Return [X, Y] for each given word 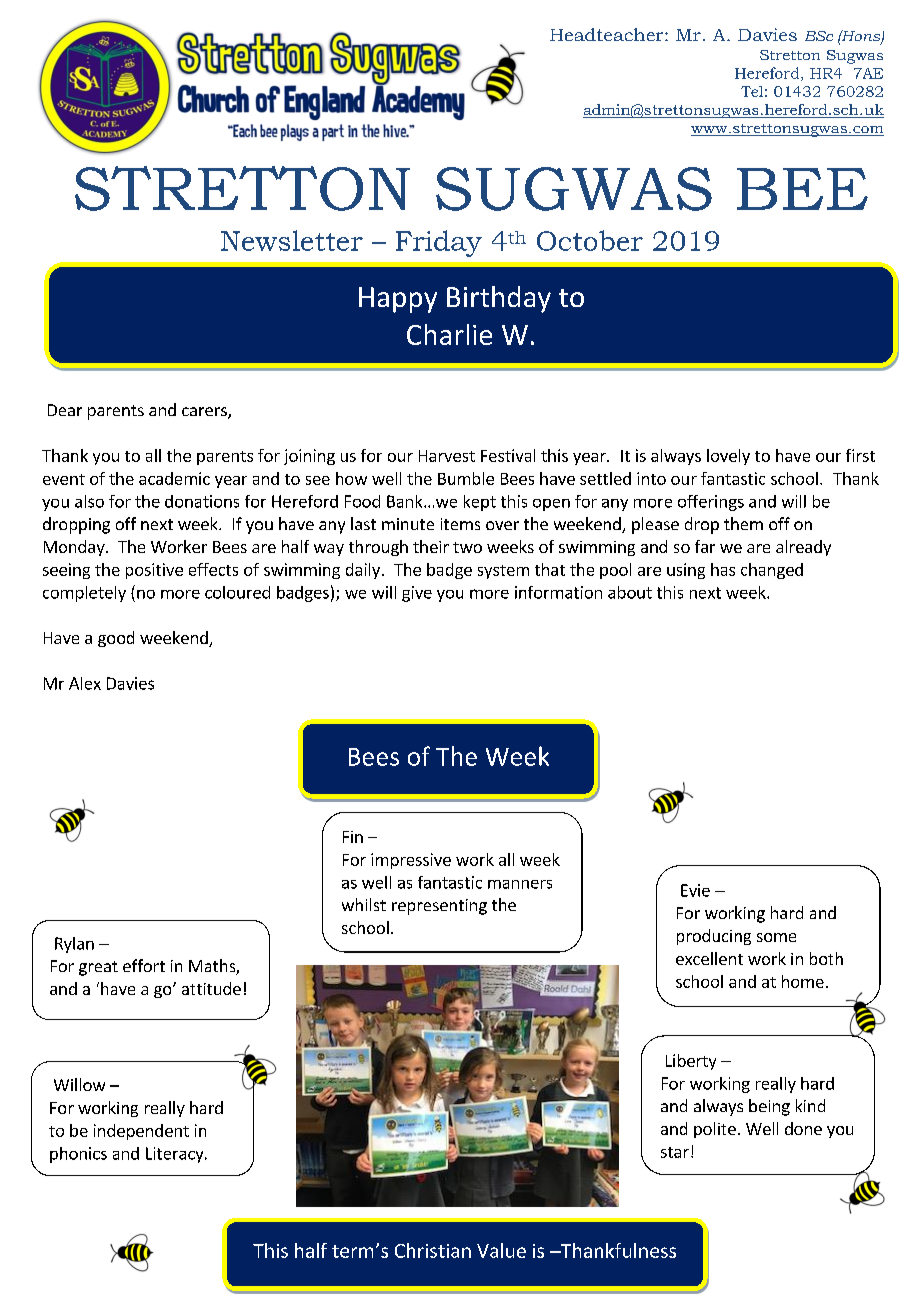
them [743, 523]
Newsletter [292, 240]
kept [480, 503]
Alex [85, 683]
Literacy [176, 1155]
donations [202, 501]
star [675, 1152]
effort [144, 965]
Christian [433, 1250]
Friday [439, 243]
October [590, 240]
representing [439, 907]
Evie [695, 890]
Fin [353, 837]
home [803, 981]
